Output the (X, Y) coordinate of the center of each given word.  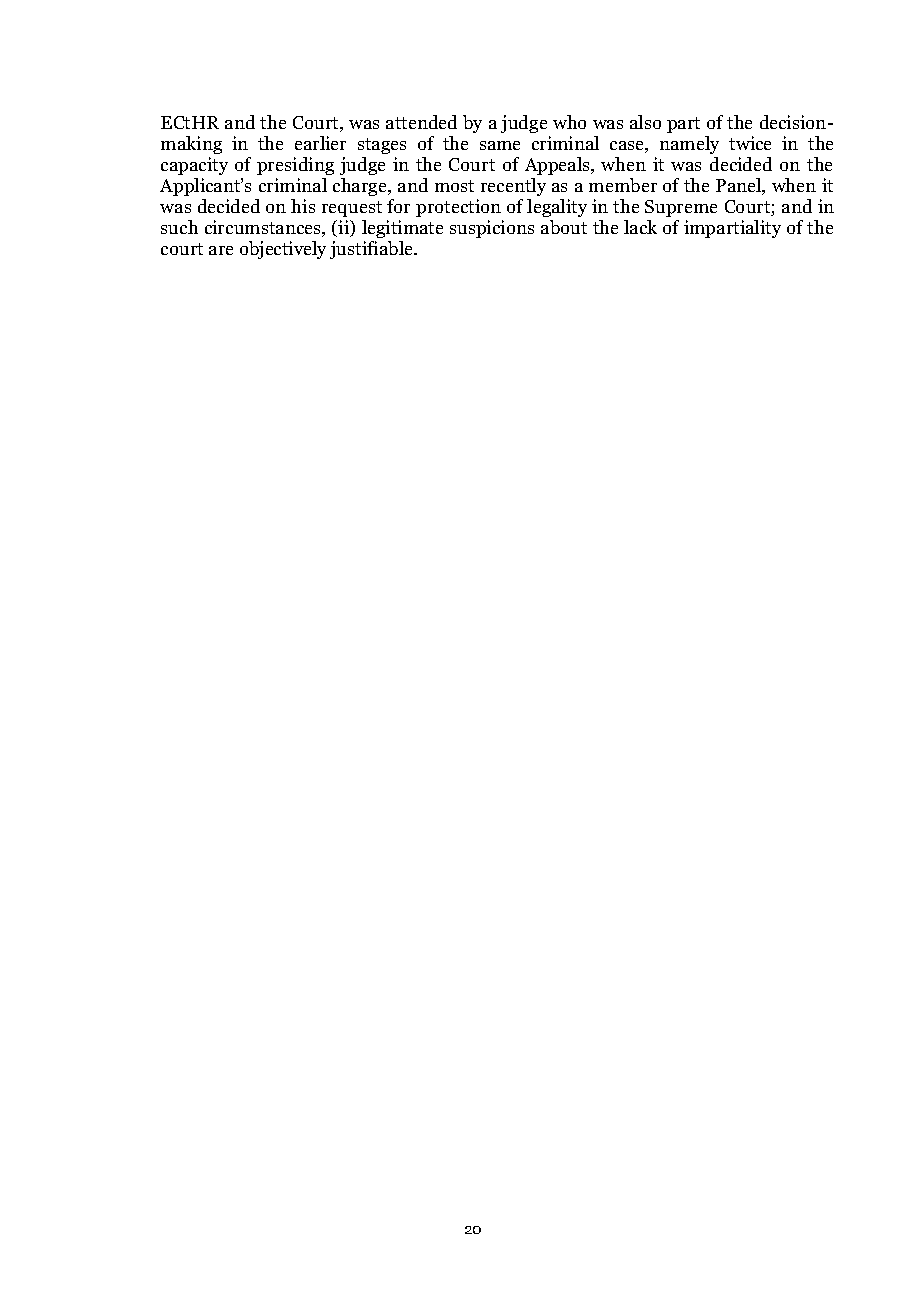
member (623, 185)
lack (640, 227)
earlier (320, 143)
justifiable (373, 250)
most (454, 186)
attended (421, 122)
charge (361, 187)
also (645, 122)
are (221, 250)
